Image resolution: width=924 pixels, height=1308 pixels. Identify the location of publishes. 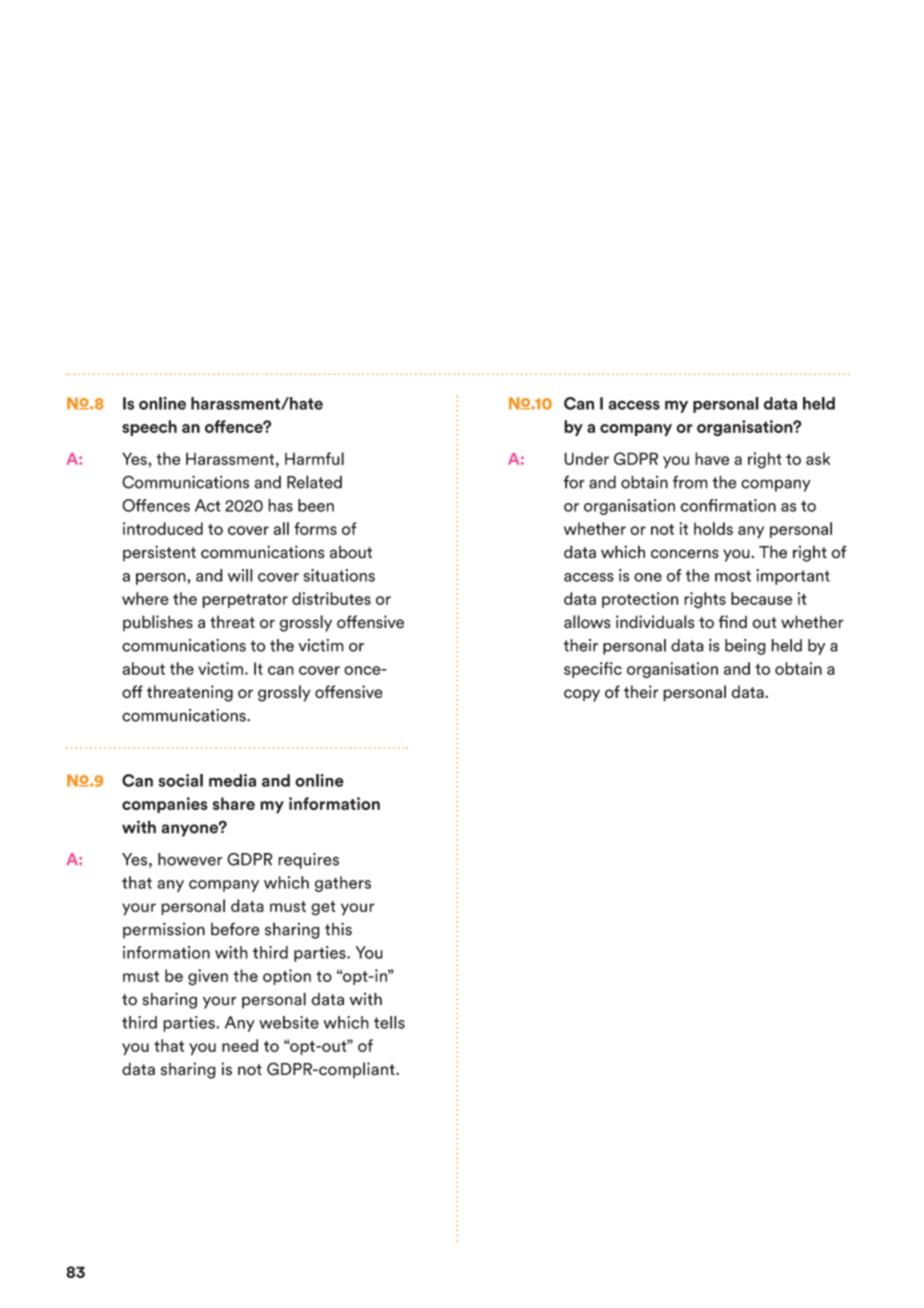
(158, 623).
